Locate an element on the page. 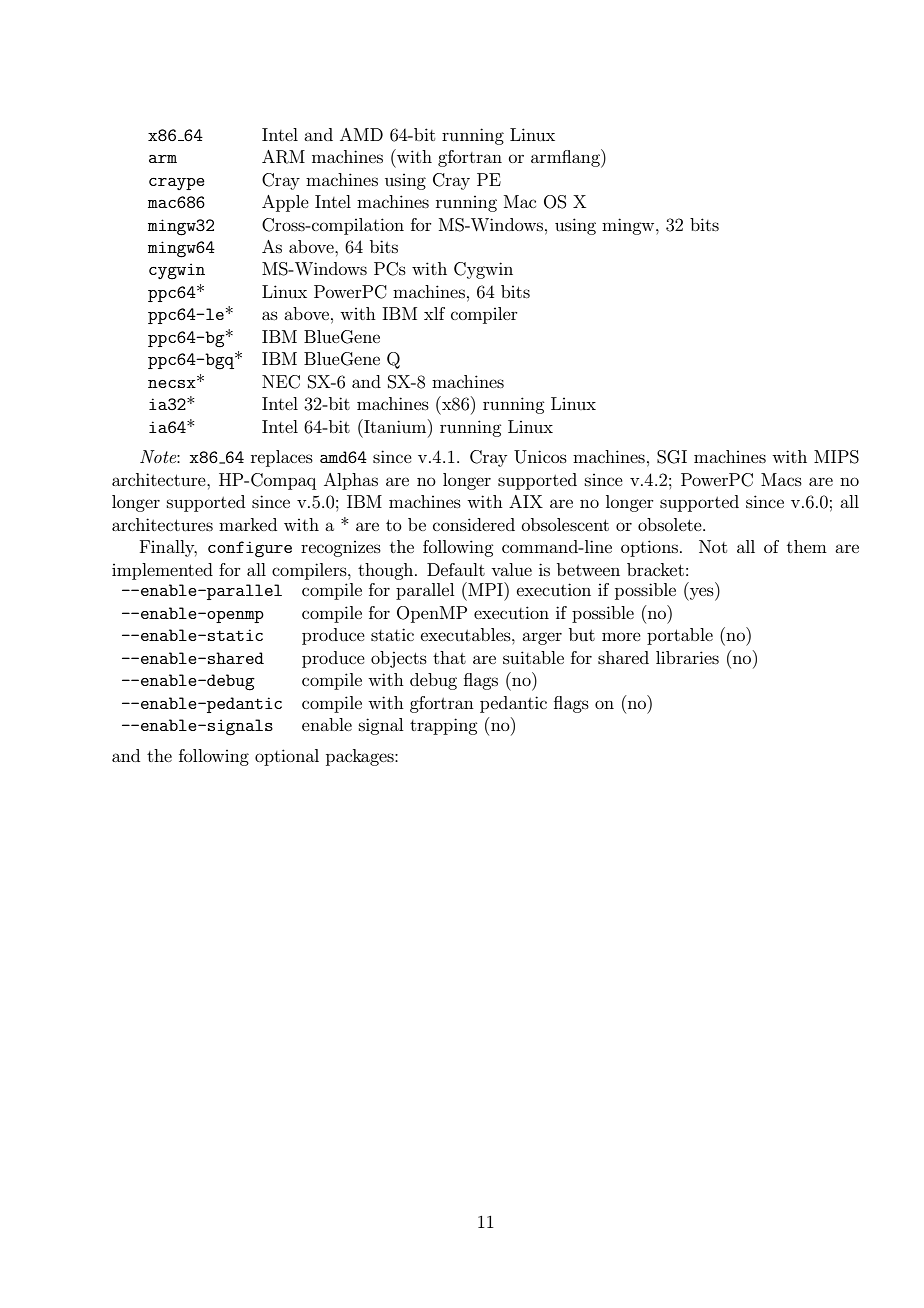 The image size is (924, 1308). AIX is located at coordinates (526, 501).
